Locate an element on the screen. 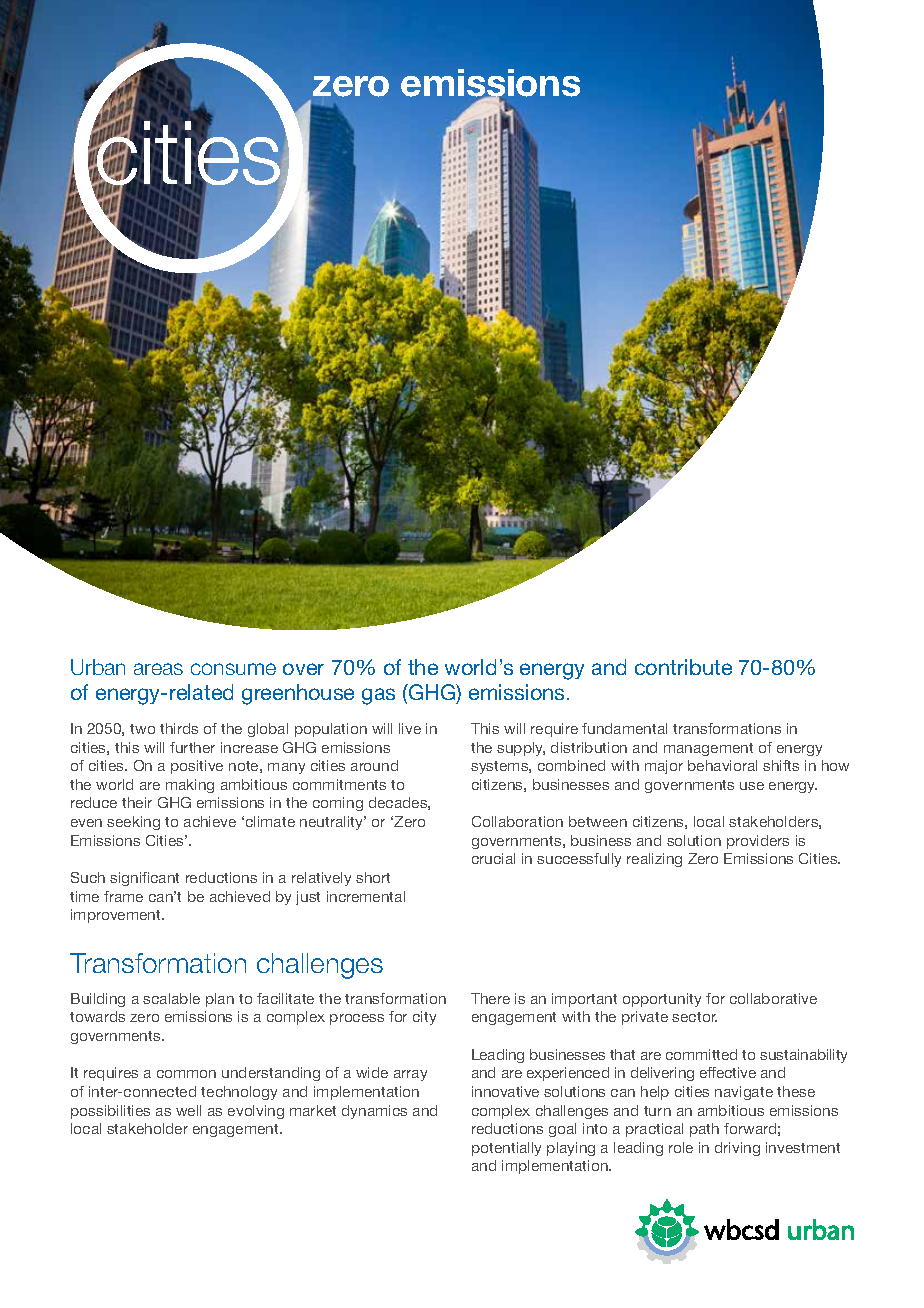  making is located at coordinates (190, 786).
